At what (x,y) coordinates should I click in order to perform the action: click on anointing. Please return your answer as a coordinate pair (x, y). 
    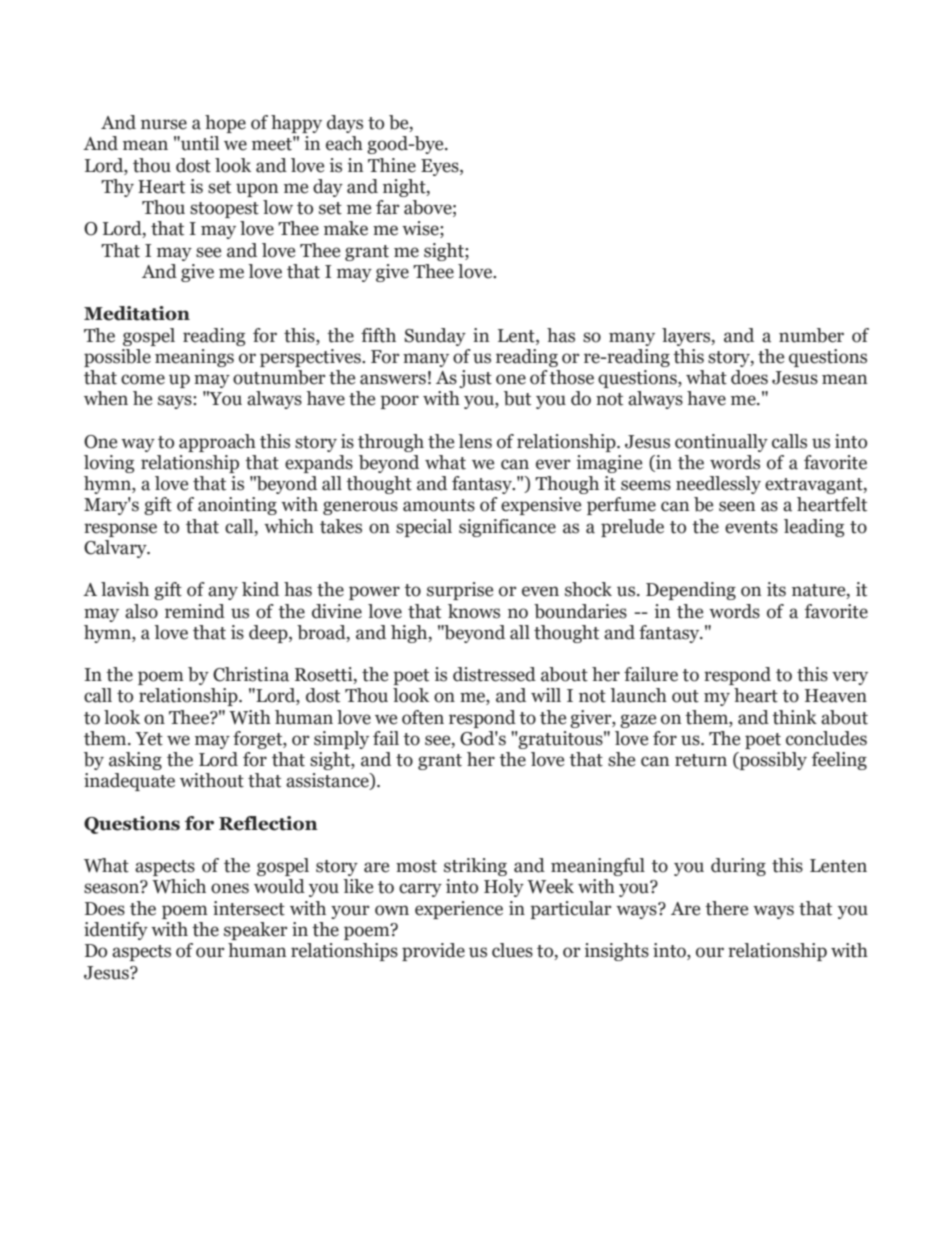
    Looking at the image, I should click on (237, 506).
